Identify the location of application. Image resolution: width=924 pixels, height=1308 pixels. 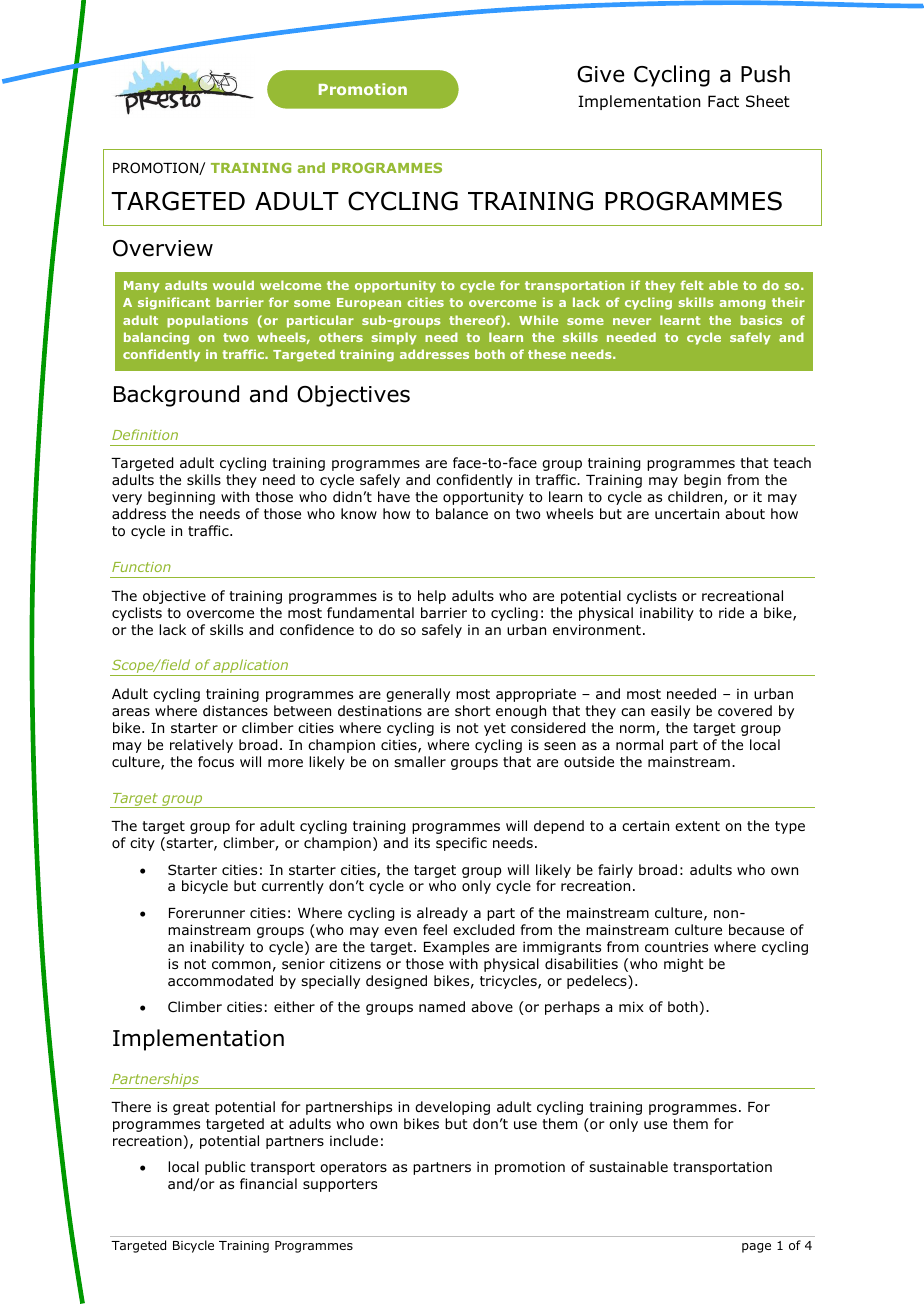
(251, 667).
